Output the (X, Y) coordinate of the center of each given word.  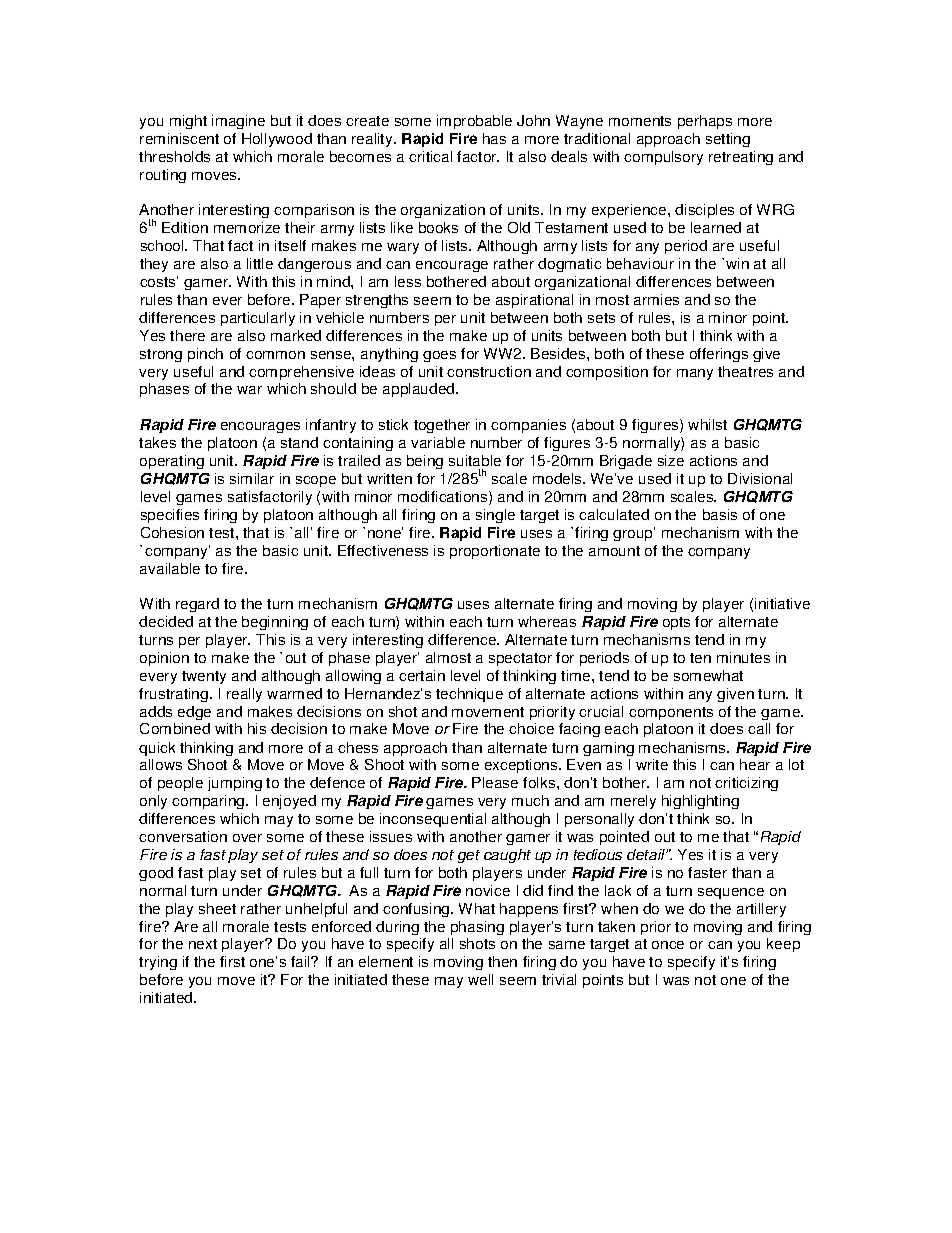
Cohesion (172, 532)
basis (720, 514)
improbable (474, 122)
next (203, 944)
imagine (238, 122)
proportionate (495, 552)
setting (728, 140)
